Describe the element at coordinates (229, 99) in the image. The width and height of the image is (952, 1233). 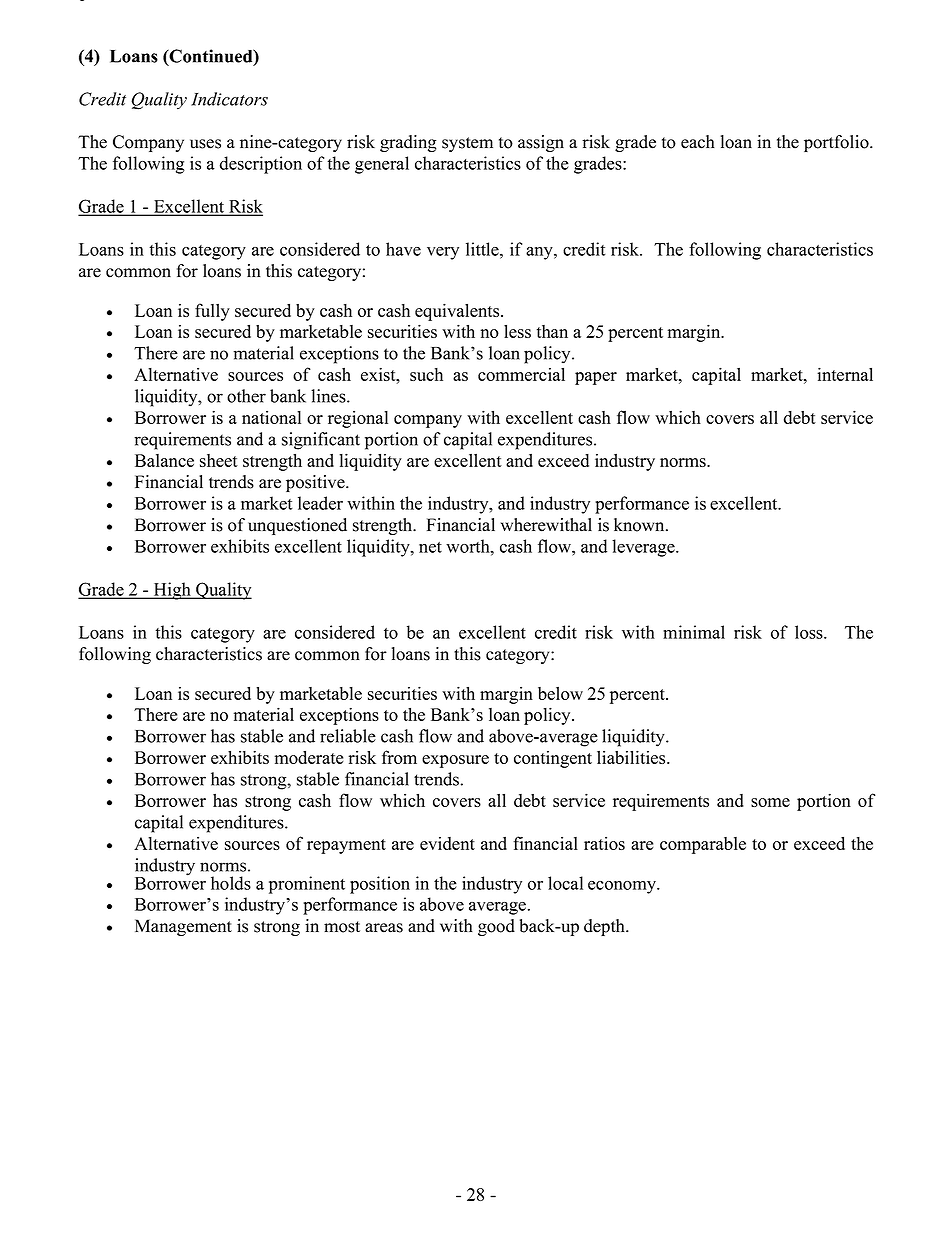
I see `Indicators` at that location.
